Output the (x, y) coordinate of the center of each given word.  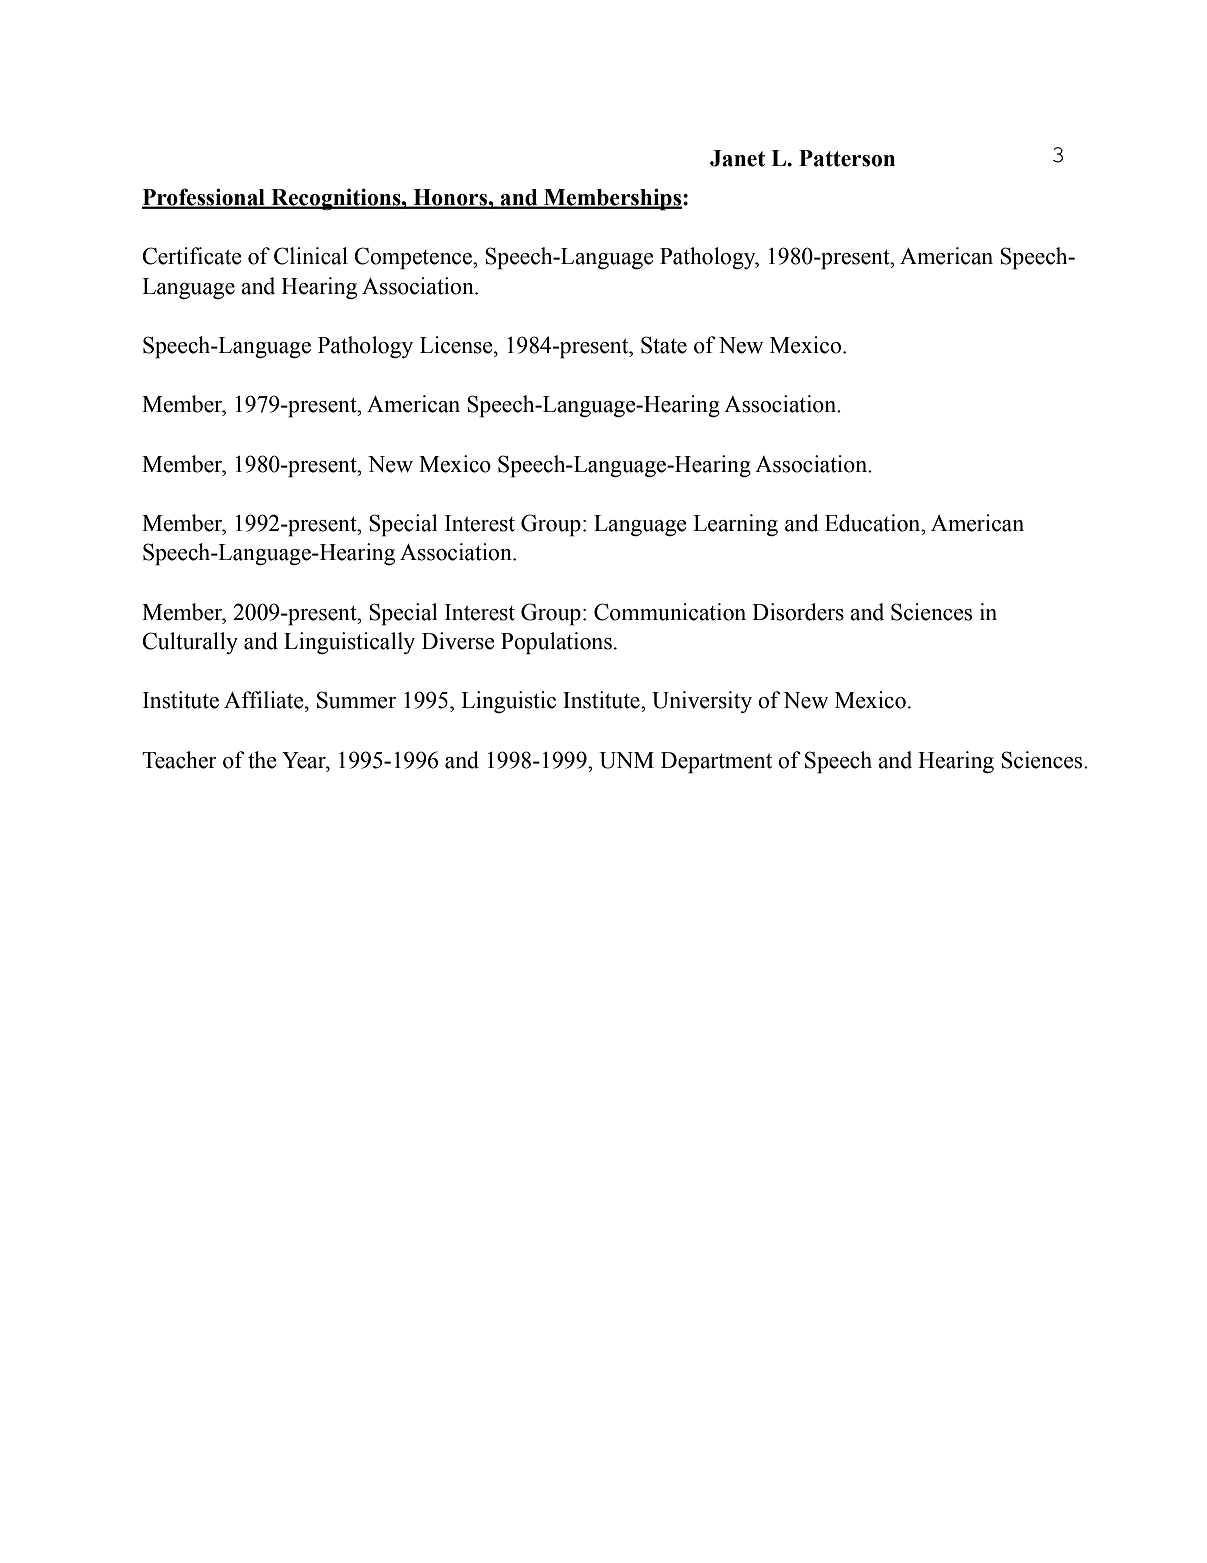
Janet (737, 158)
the (262, 760)
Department (716, 763)
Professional (204, 198)
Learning (735, 525)
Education (874, 523)
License (457, 345)
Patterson (847, 158)
